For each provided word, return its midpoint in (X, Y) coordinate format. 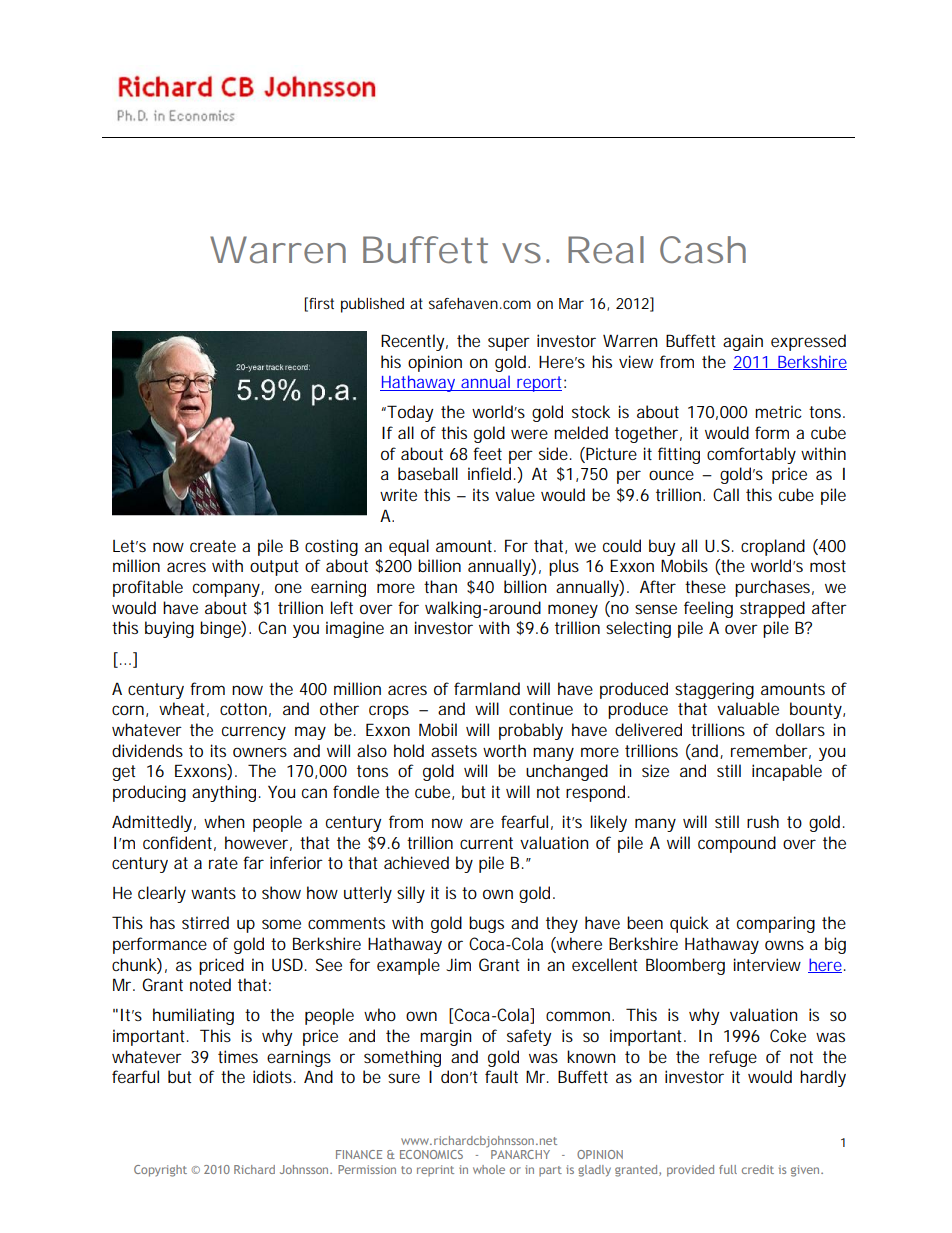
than (440, 586)
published (372, 305)
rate (223, 863)
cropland (773, 547)
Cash (703, 250)
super (509, 344)
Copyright (160, 1171)
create (213, 546)
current (486, 843)
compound (737, 844)
